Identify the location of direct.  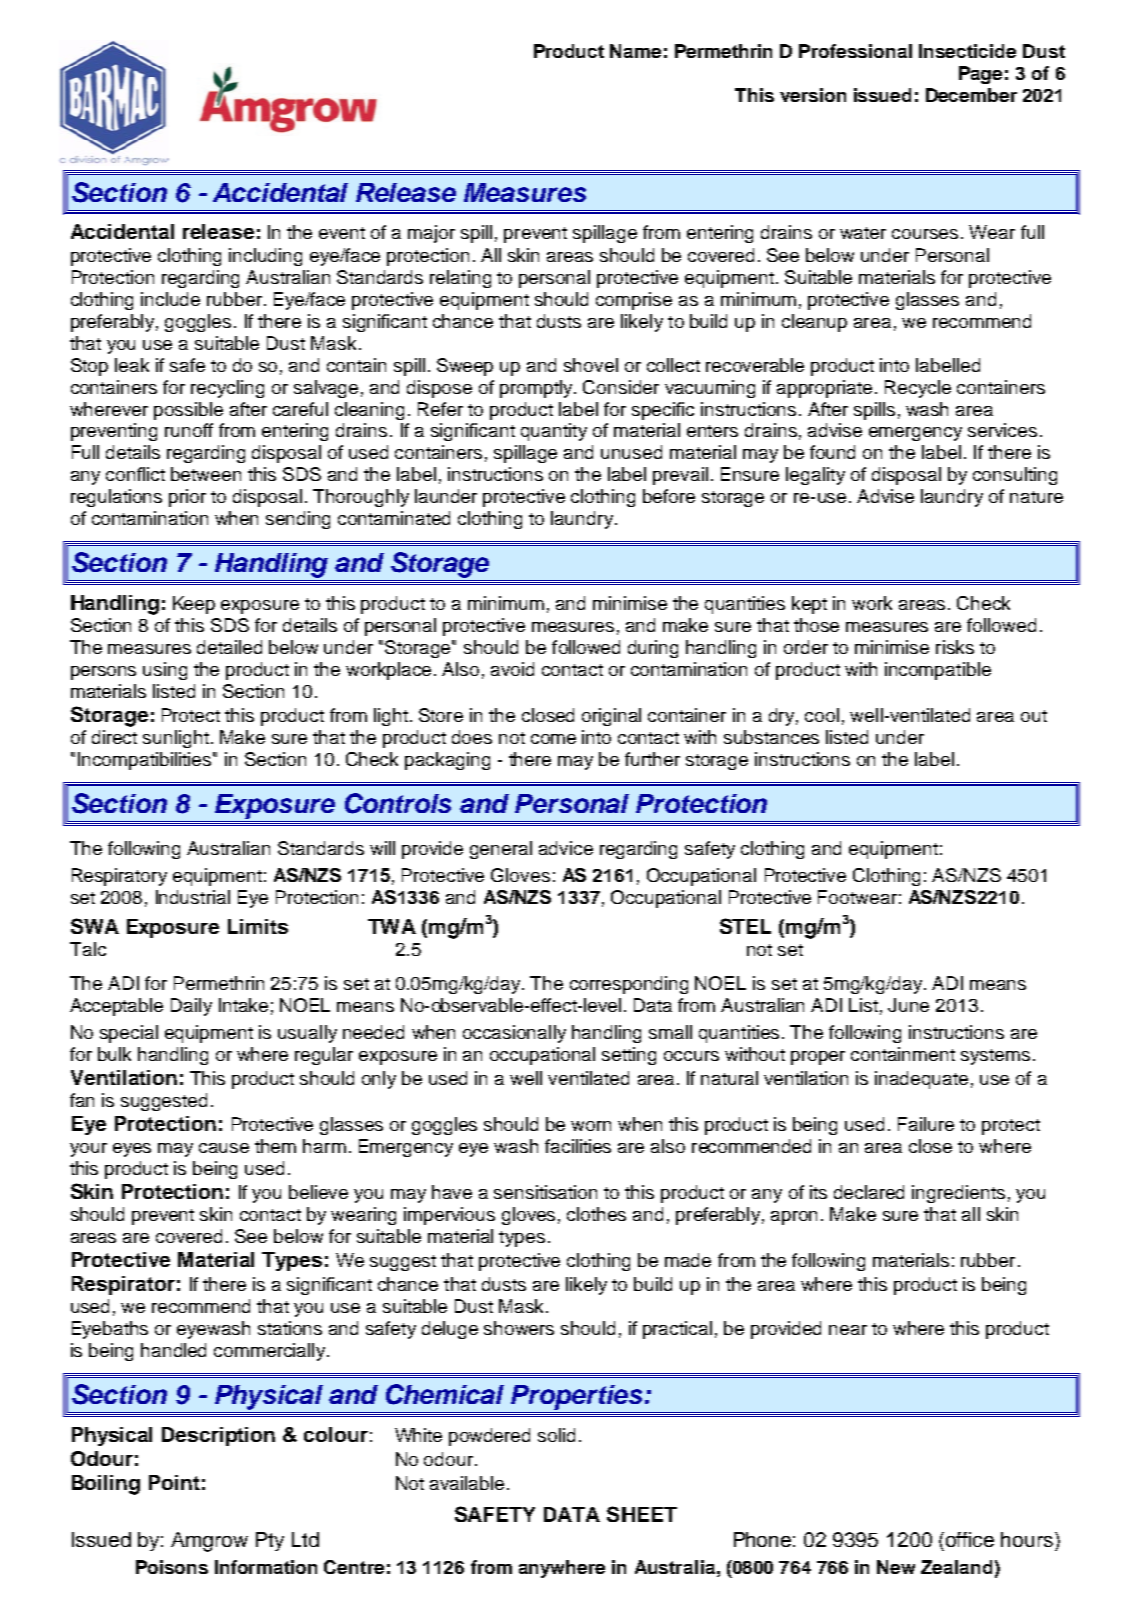
(114, 737).
